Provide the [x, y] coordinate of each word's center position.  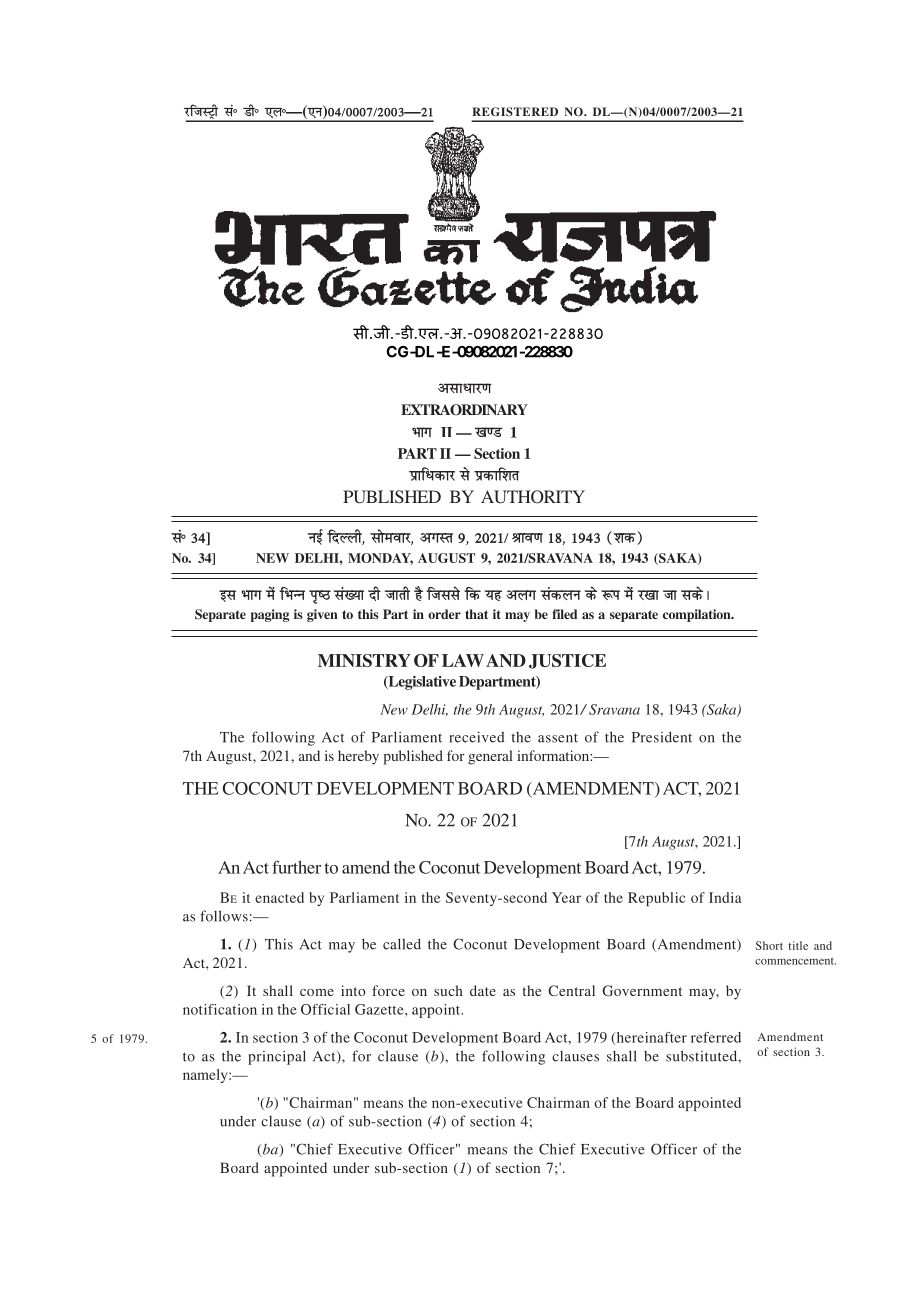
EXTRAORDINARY [464, 410]
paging [270, 615]
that [476, 614]
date [483, 990]
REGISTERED [515, 111]
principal [277, 1057]
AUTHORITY [533, 497]
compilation [698, 615]
